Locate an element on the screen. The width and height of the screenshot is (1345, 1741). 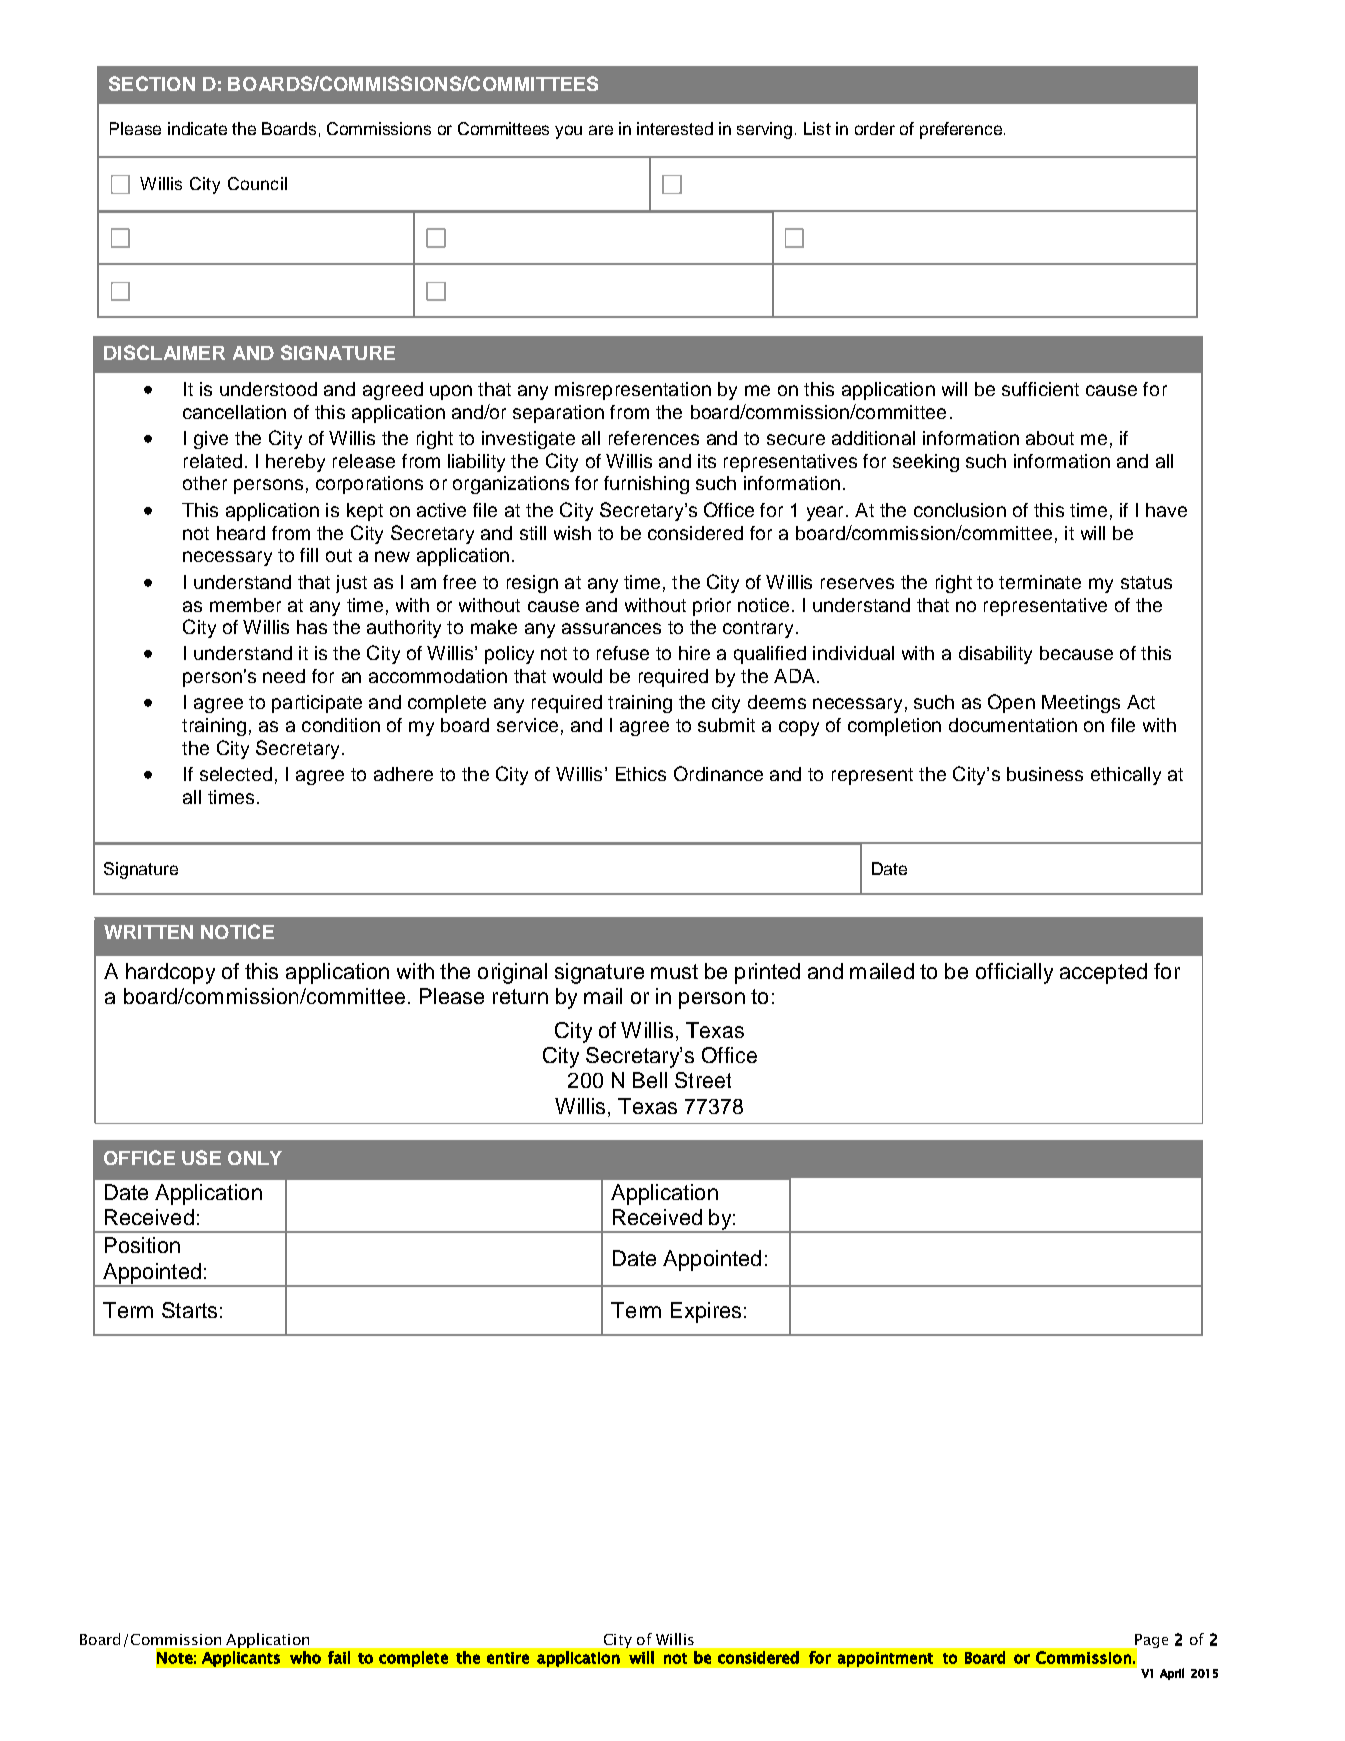
officially is located at coordinates (1014, 973).
